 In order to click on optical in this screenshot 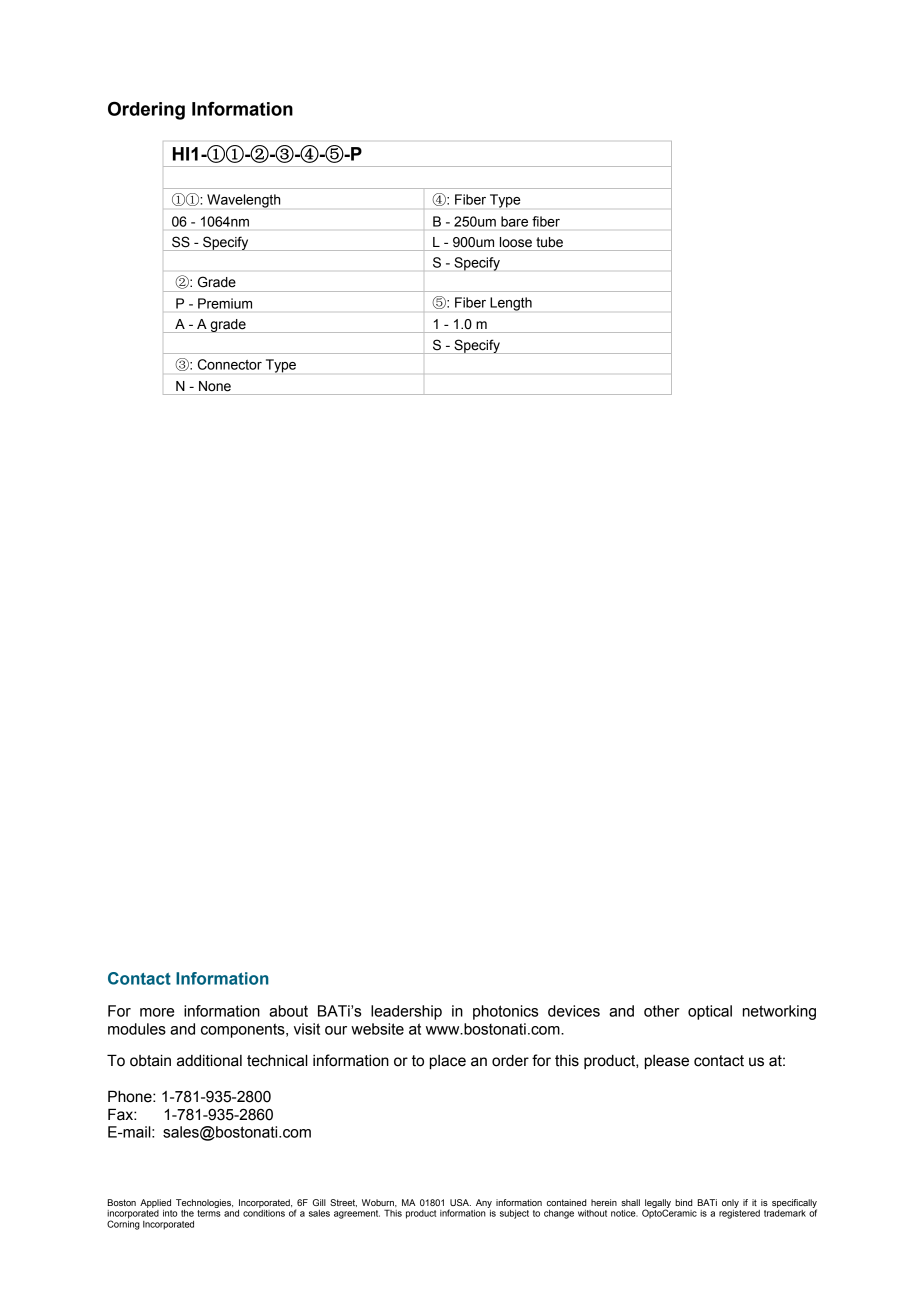, I will do `click(710, 1012)`.
